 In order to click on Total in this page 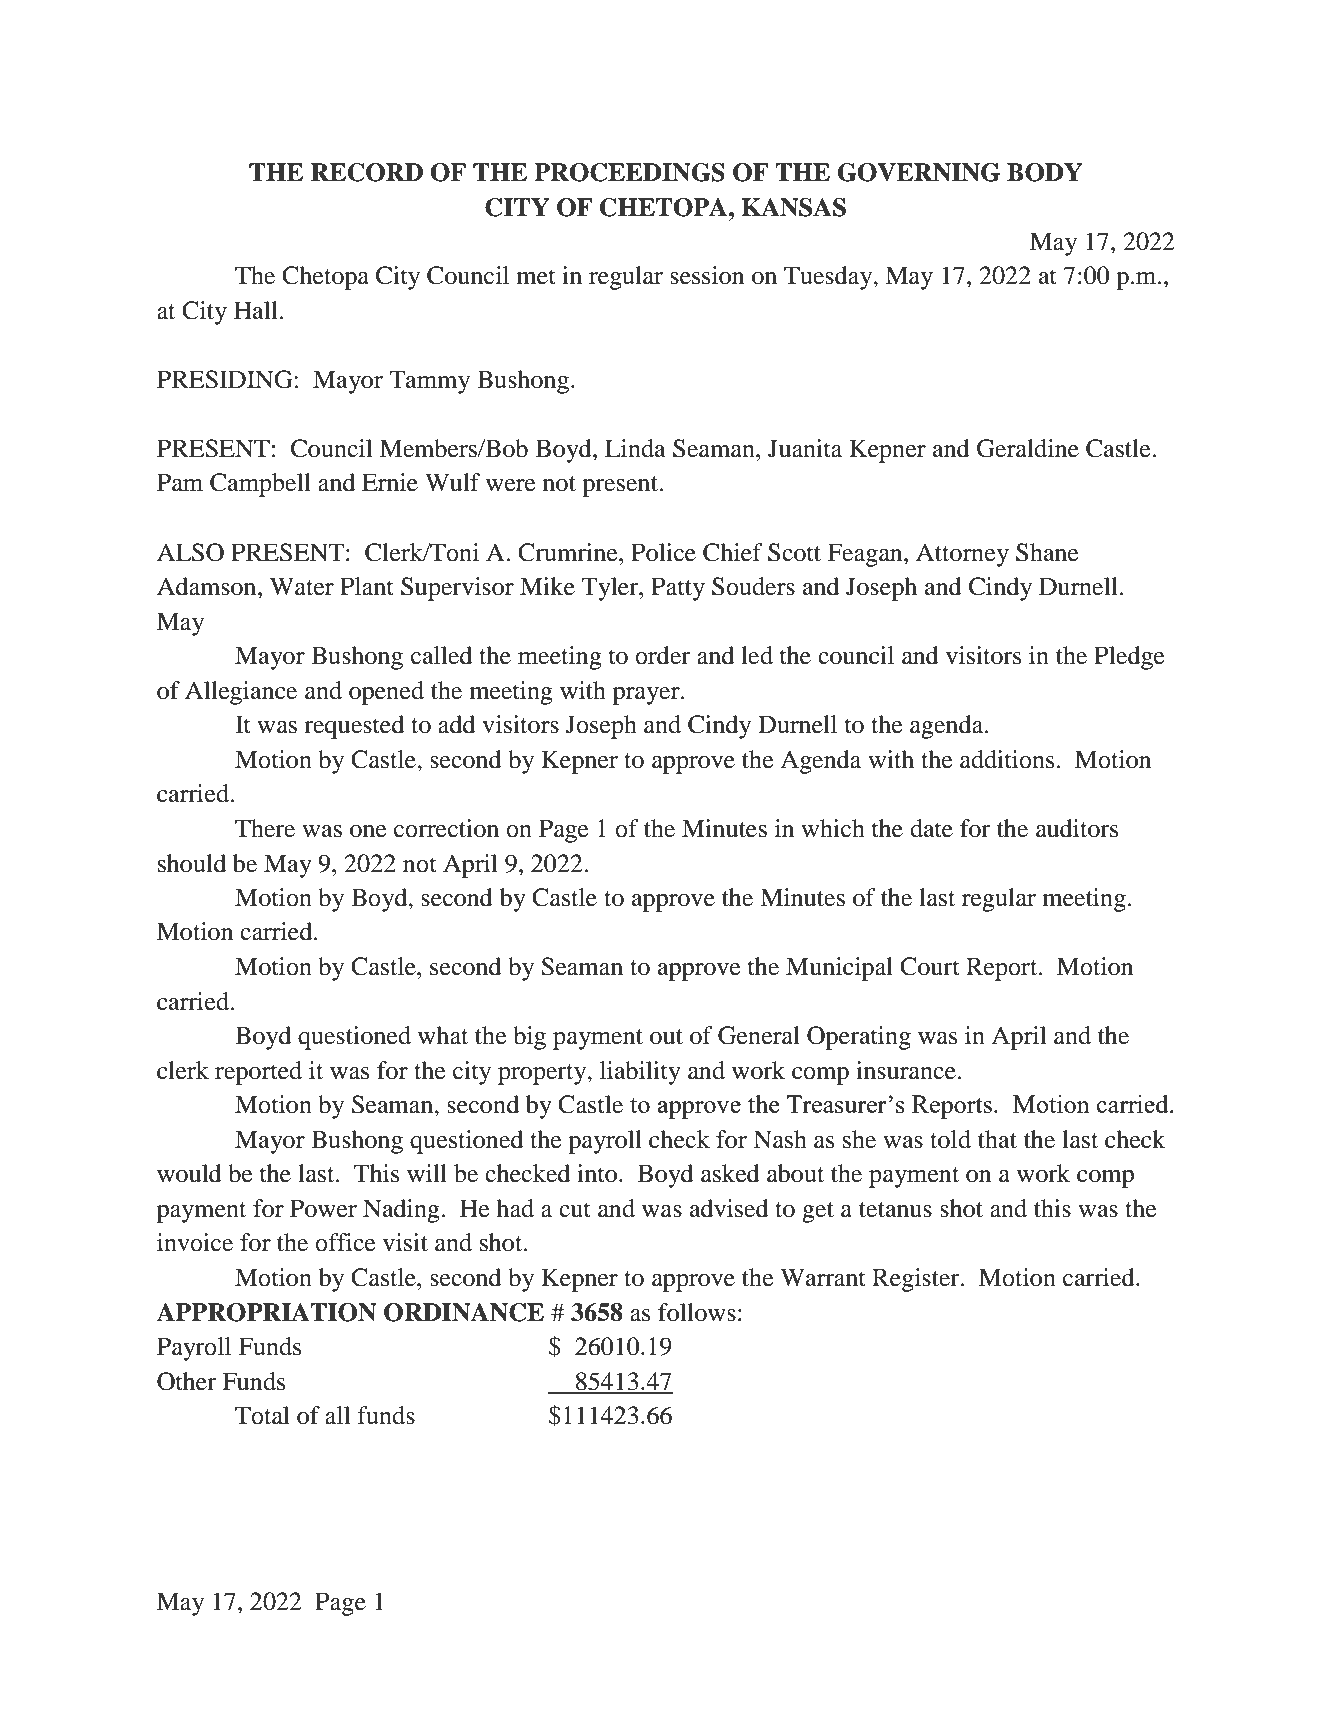, I will do `click(262, 1415)`.
